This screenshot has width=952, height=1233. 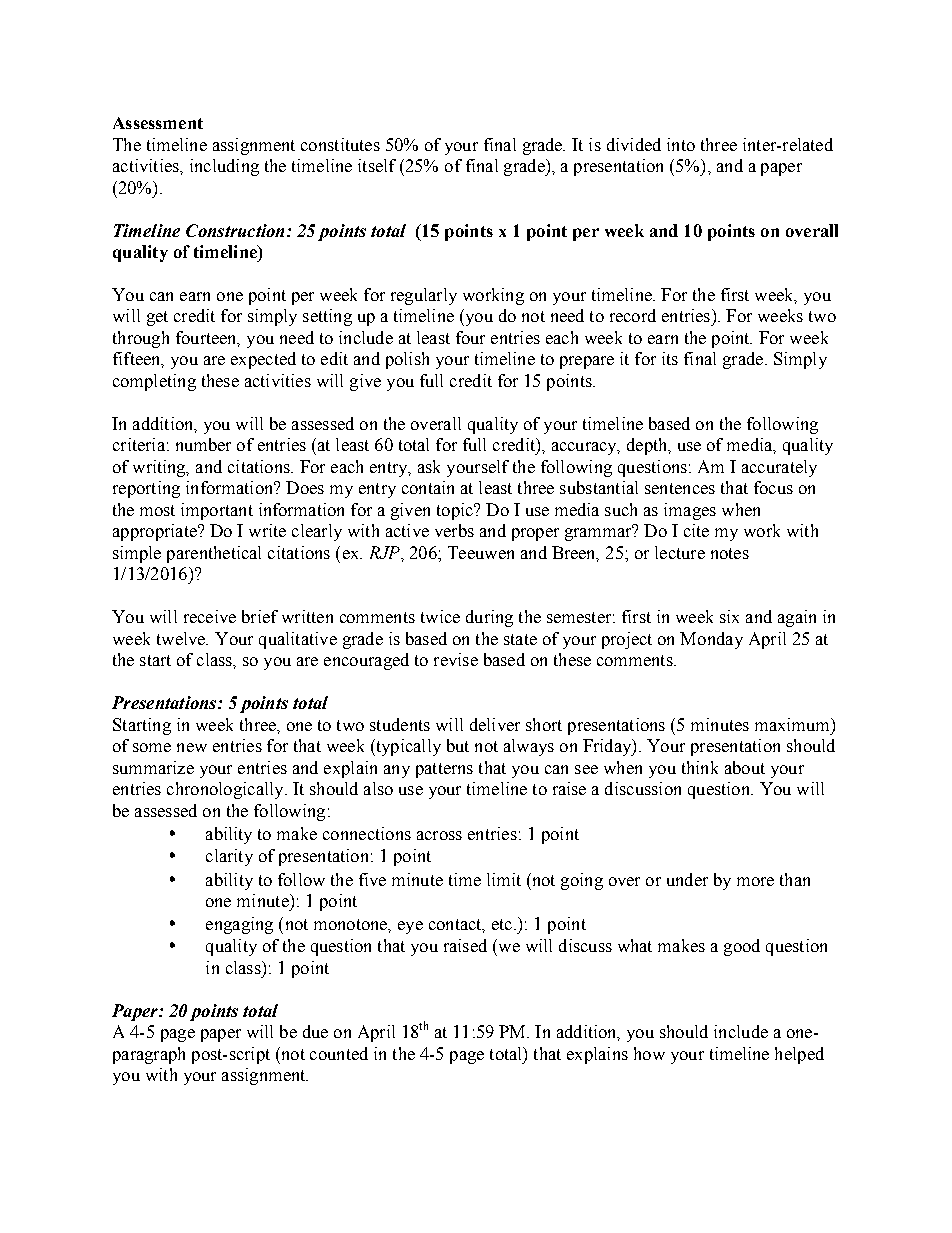 What do you see at coordinates (489, 618) in the screenshot?
I see `during` at bounding box center [489, 618].
